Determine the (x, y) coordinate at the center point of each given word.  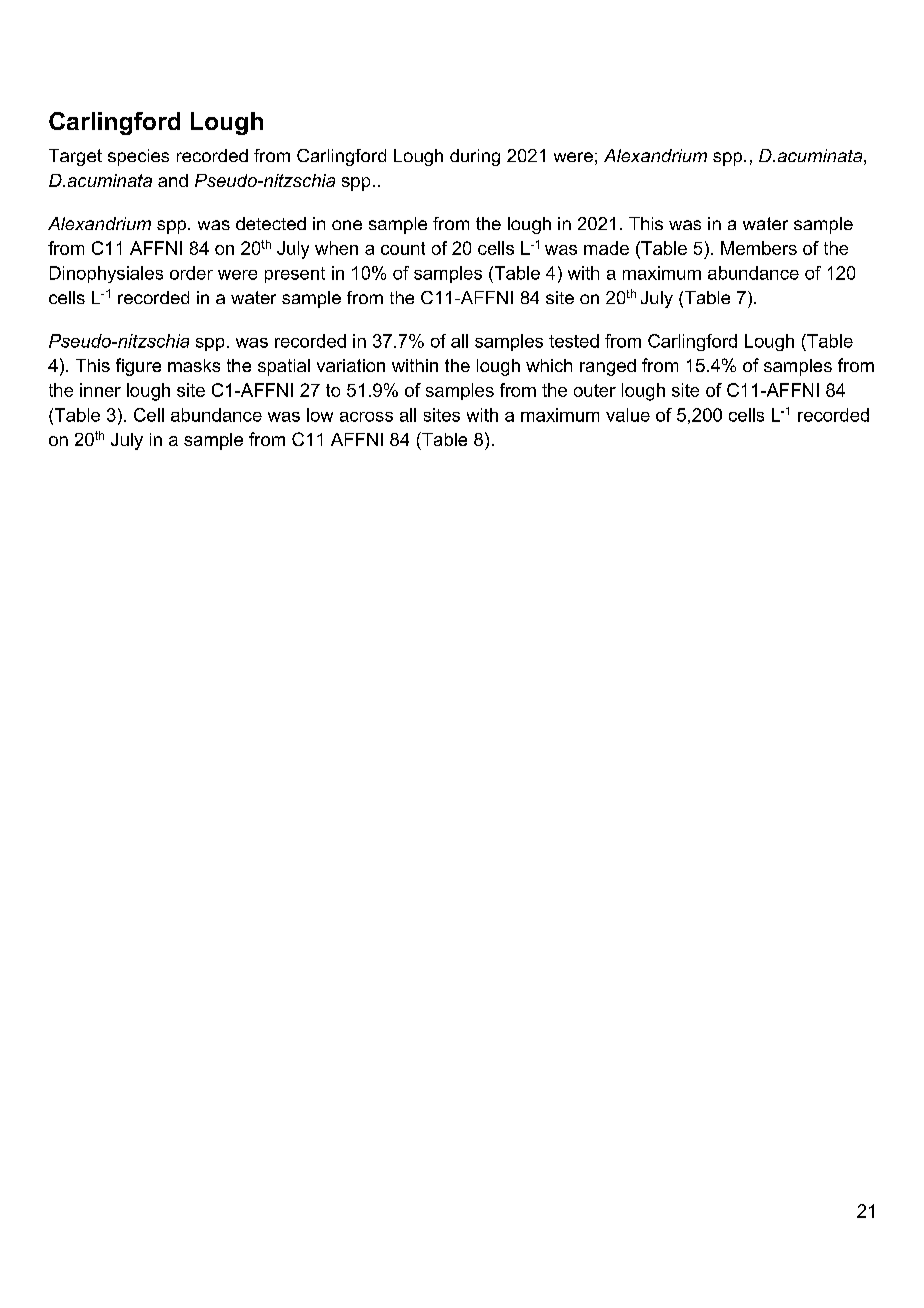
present (295, 275)
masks (194, 365)
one (347, 225)
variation (351, 365)
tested (574, 341)
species (138, 157)
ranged (608, 367)
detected (271, 223)
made (606, 248)
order (191, 273)
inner (100, 390)
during (475, 157)
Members (759, 248)
